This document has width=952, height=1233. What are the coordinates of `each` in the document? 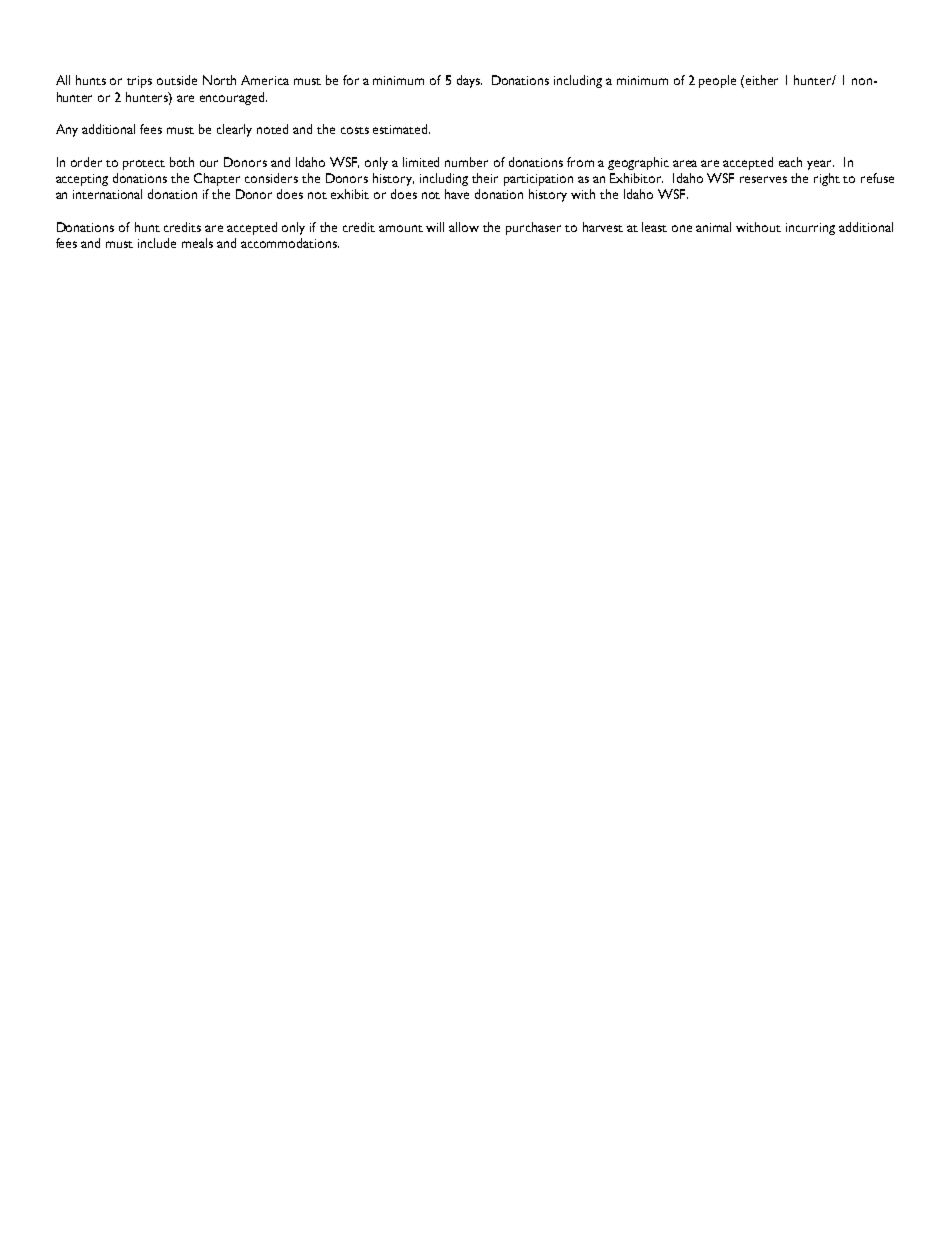 It's located at (790, 162).
